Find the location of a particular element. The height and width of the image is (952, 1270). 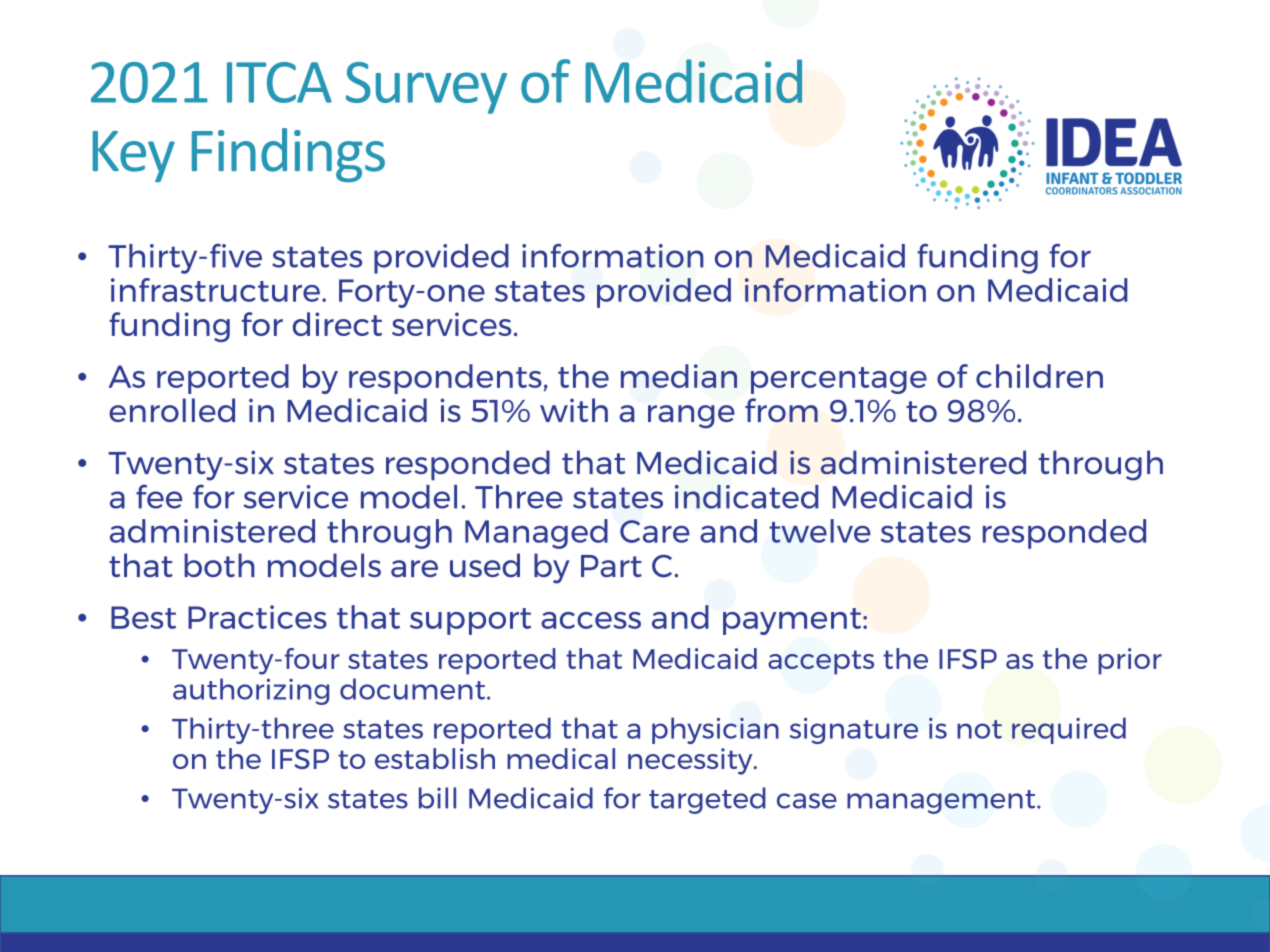

direct is located at coordinates (337, 324).
